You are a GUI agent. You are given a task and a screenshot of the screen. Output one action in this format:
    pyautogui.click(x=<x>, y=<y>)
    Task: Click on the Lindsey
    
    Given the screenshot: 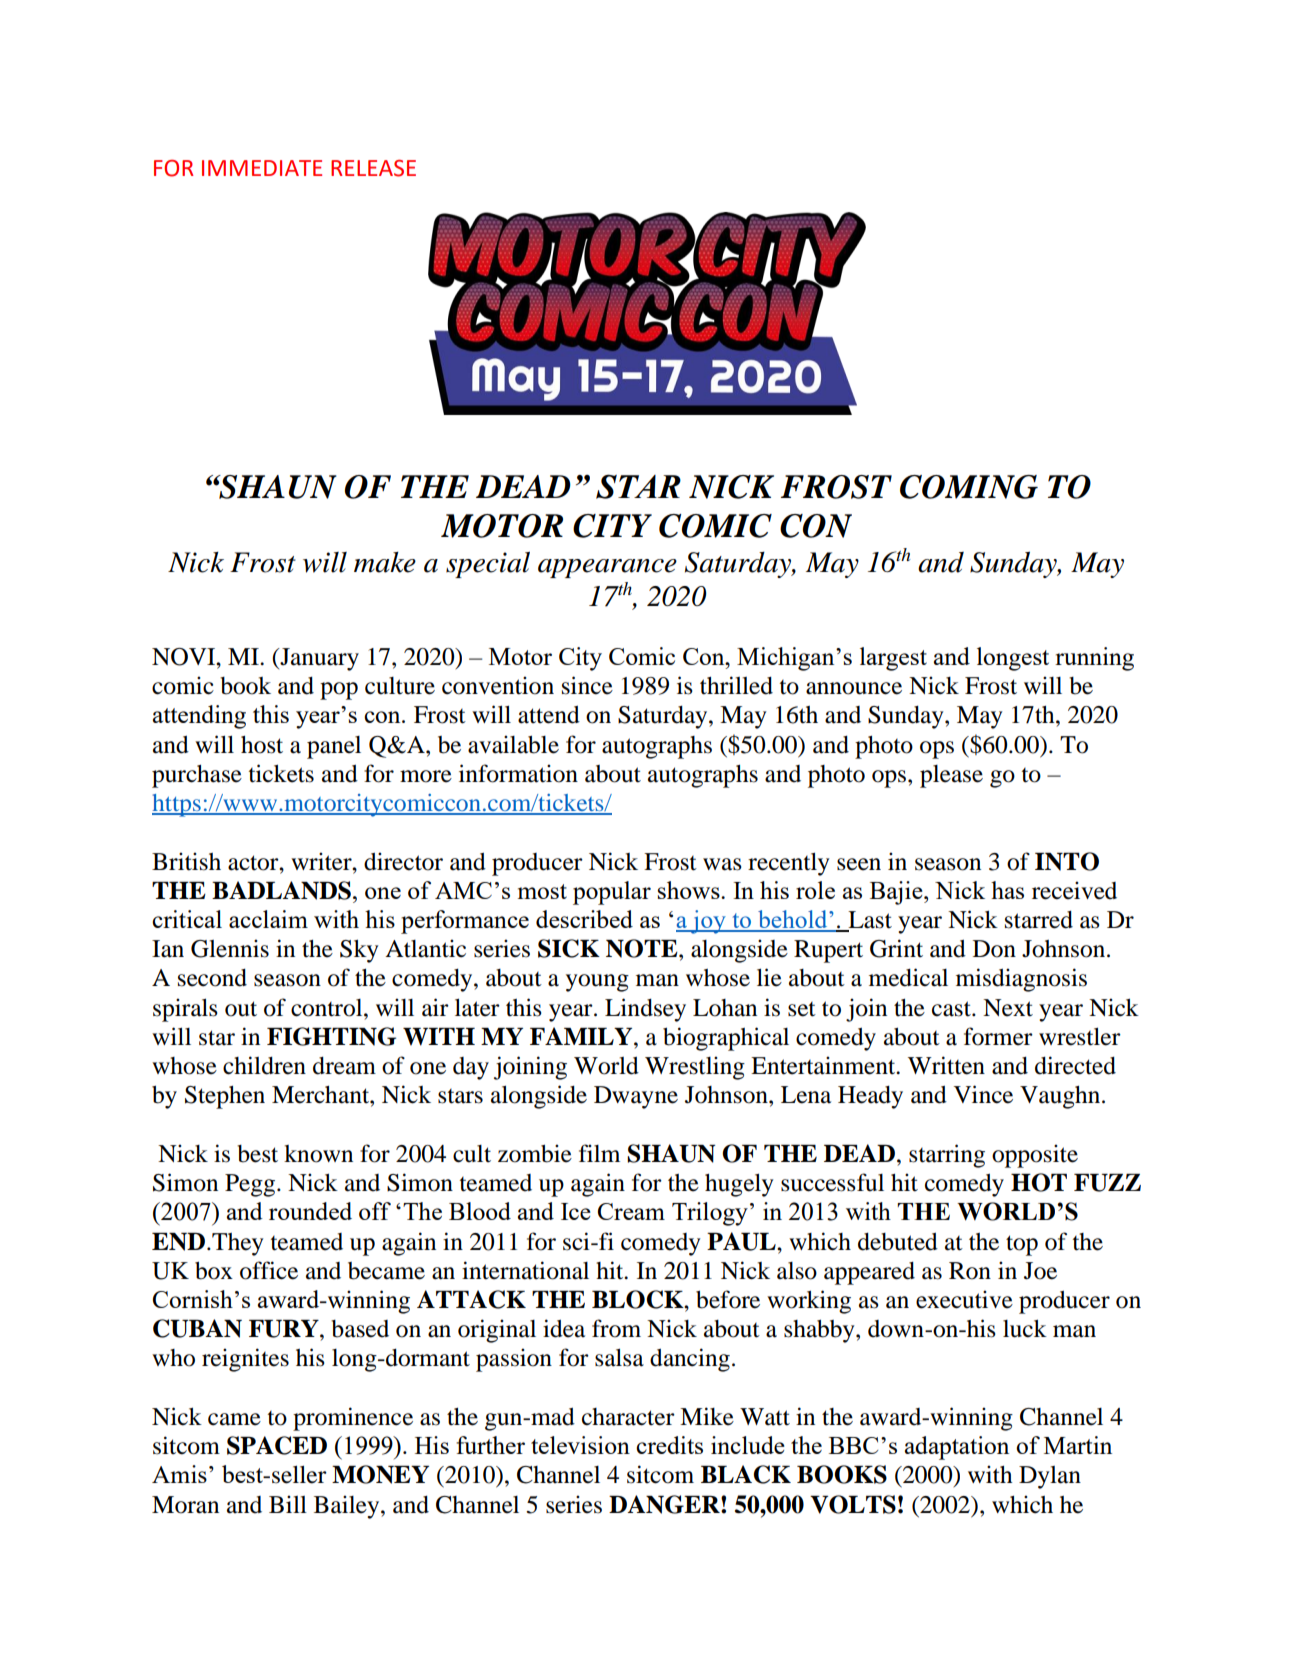 What is the action you would take?
    pyautogui.click(x=645, y=1010)
